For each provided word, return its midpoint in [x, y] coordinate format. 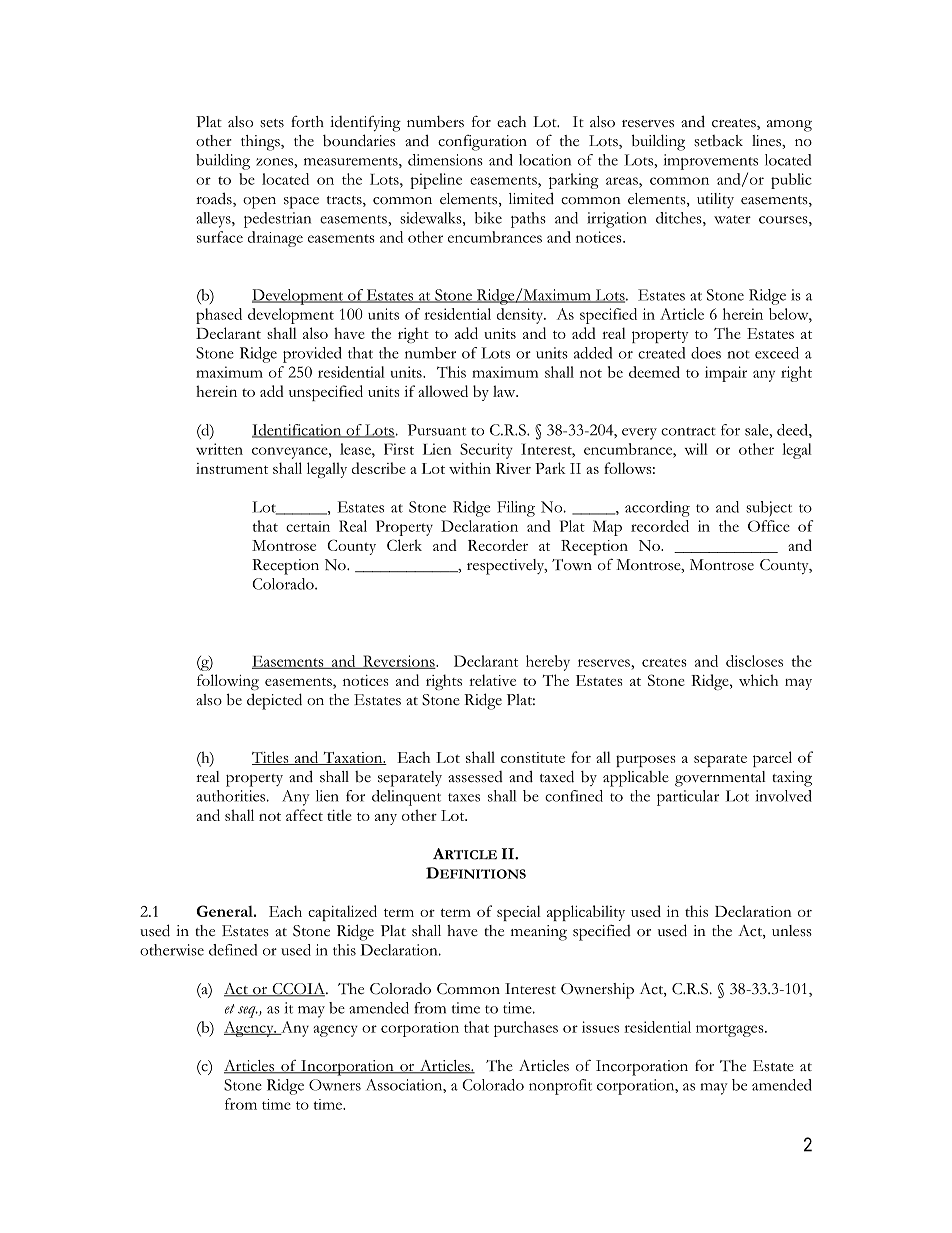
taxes [464, 797]
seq [248, 1012]
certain [308, 526]
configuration [482, 143]
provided [312, 355]
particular [688, 798]
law [505, 391]
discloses [754, 661]
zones [275, 162]
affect [304, 815]
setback [718, 141]
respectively [507, 567]
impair [726, 374]
